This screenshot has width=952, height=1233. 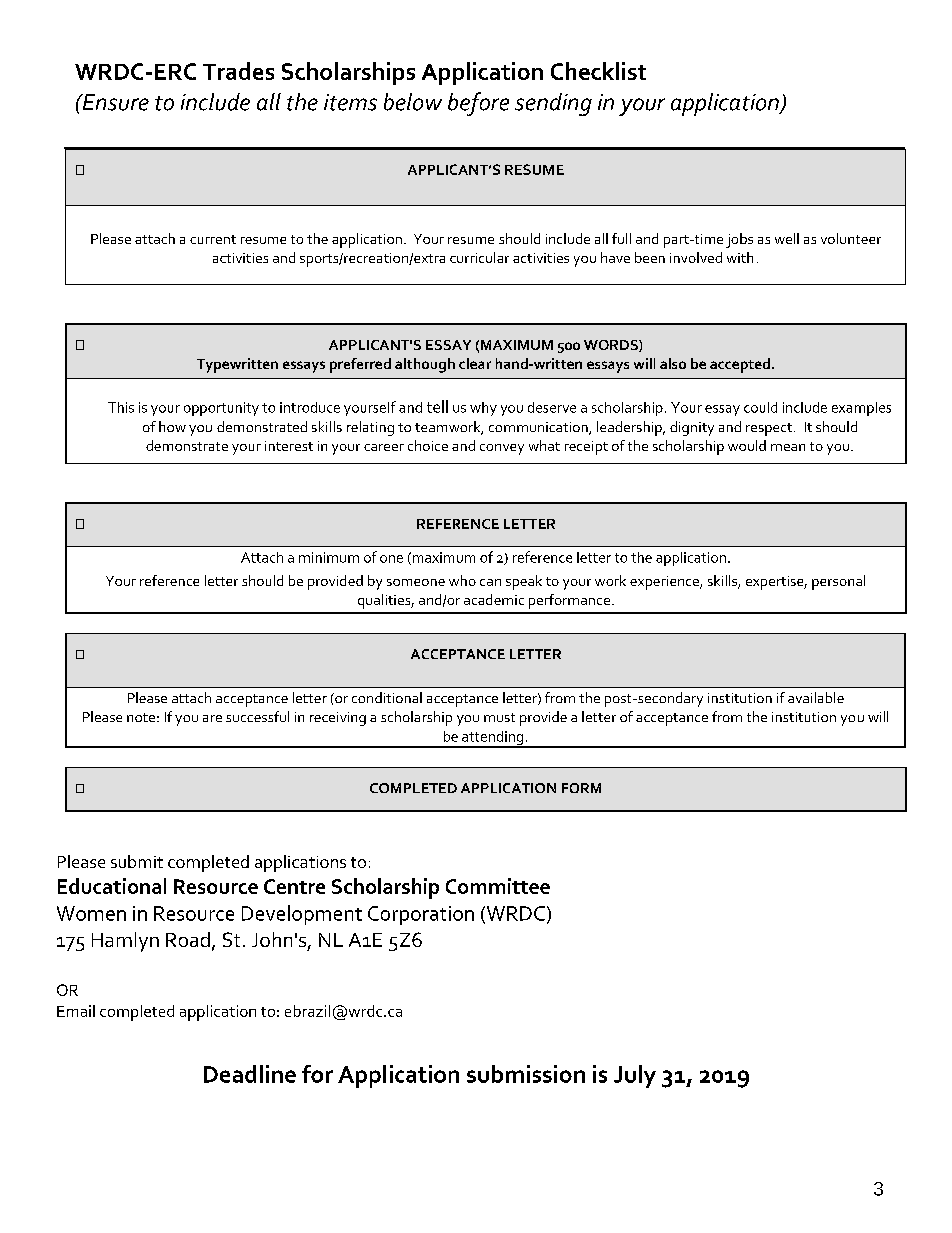 I want to click on convey, so click(x=502, y=449).
